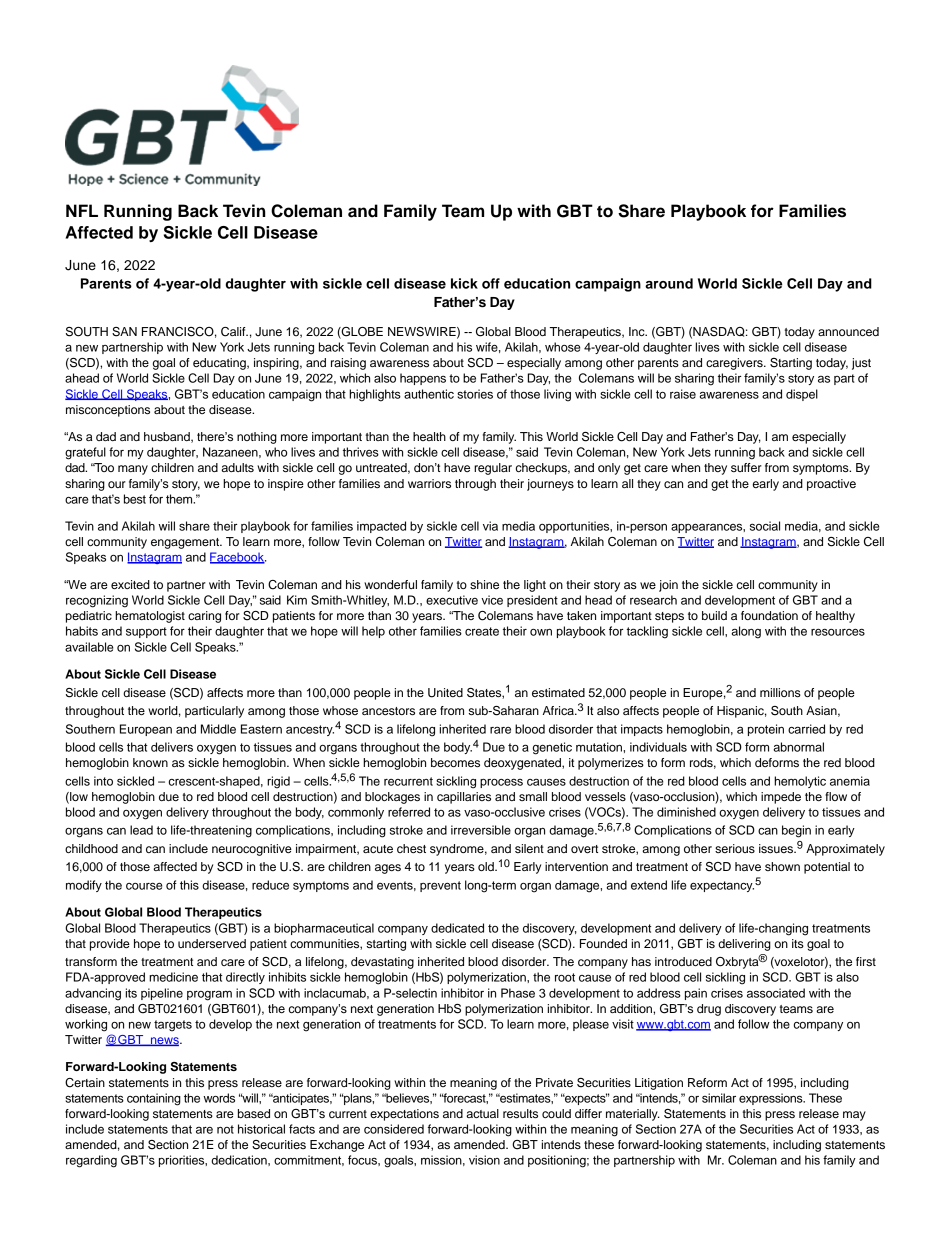 This image has height=1233, width=952. Describe the element at coordinates (796, 831) in the image. I see `begin` at that location.
